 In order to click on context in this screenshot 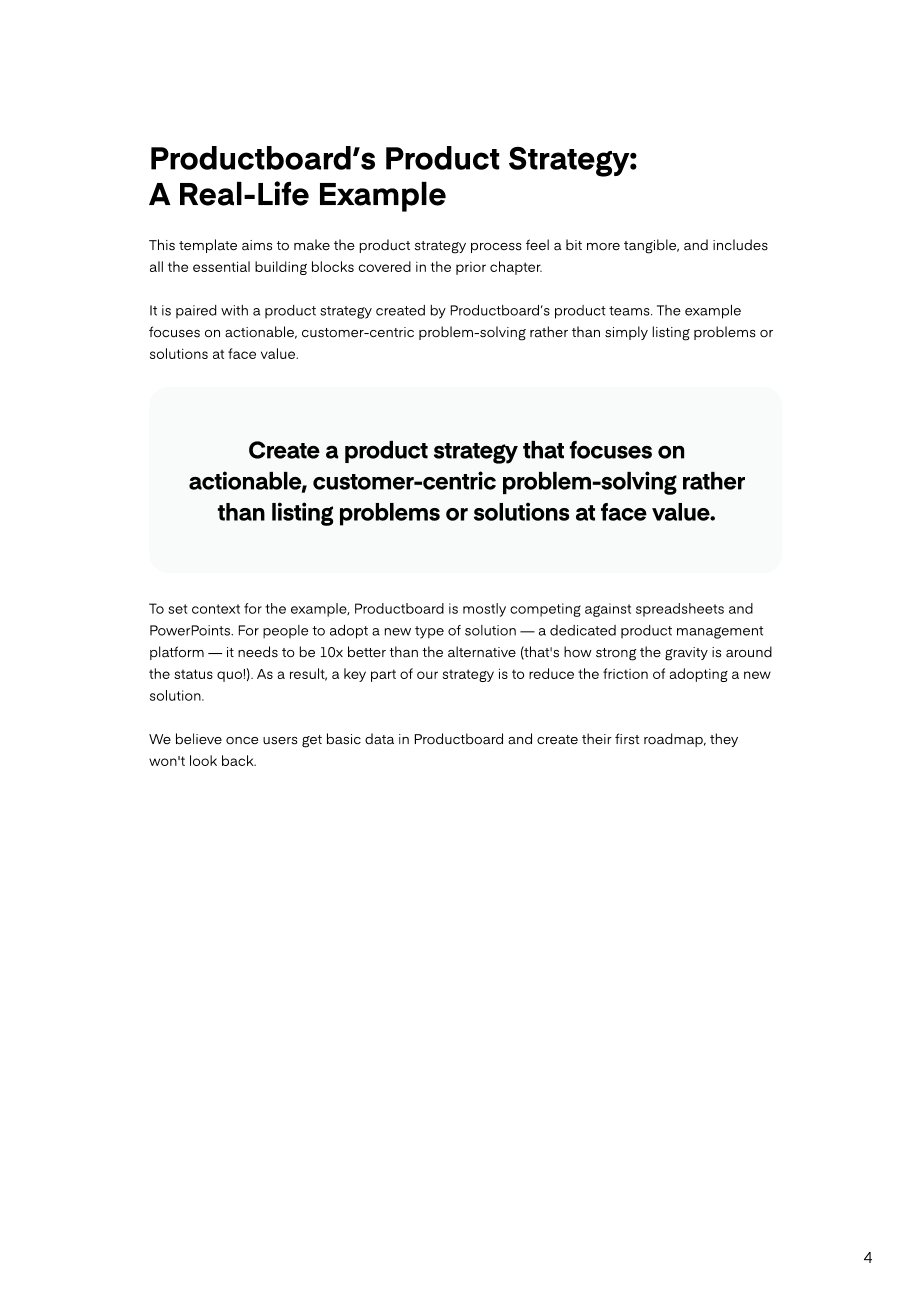, I will do `click(216, 609)`.
